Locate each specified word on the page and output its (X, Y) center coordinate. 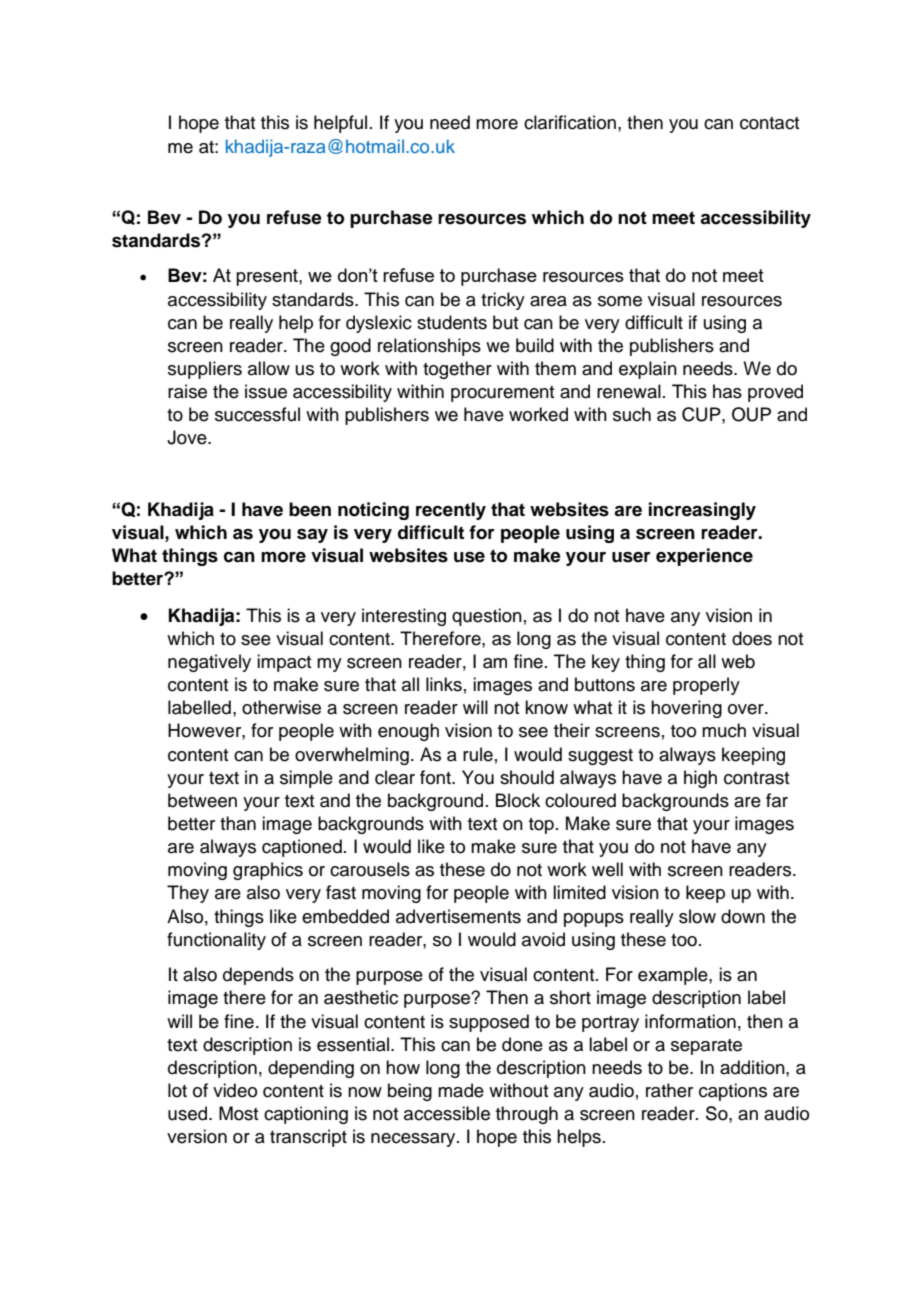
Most (238, 1113)
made (461, 1090)
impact (284, 663)
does (752, 638)
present (268, 277)
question (487, 617)
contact (769, 123)
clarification (570, 122)
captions (733, 1092)
